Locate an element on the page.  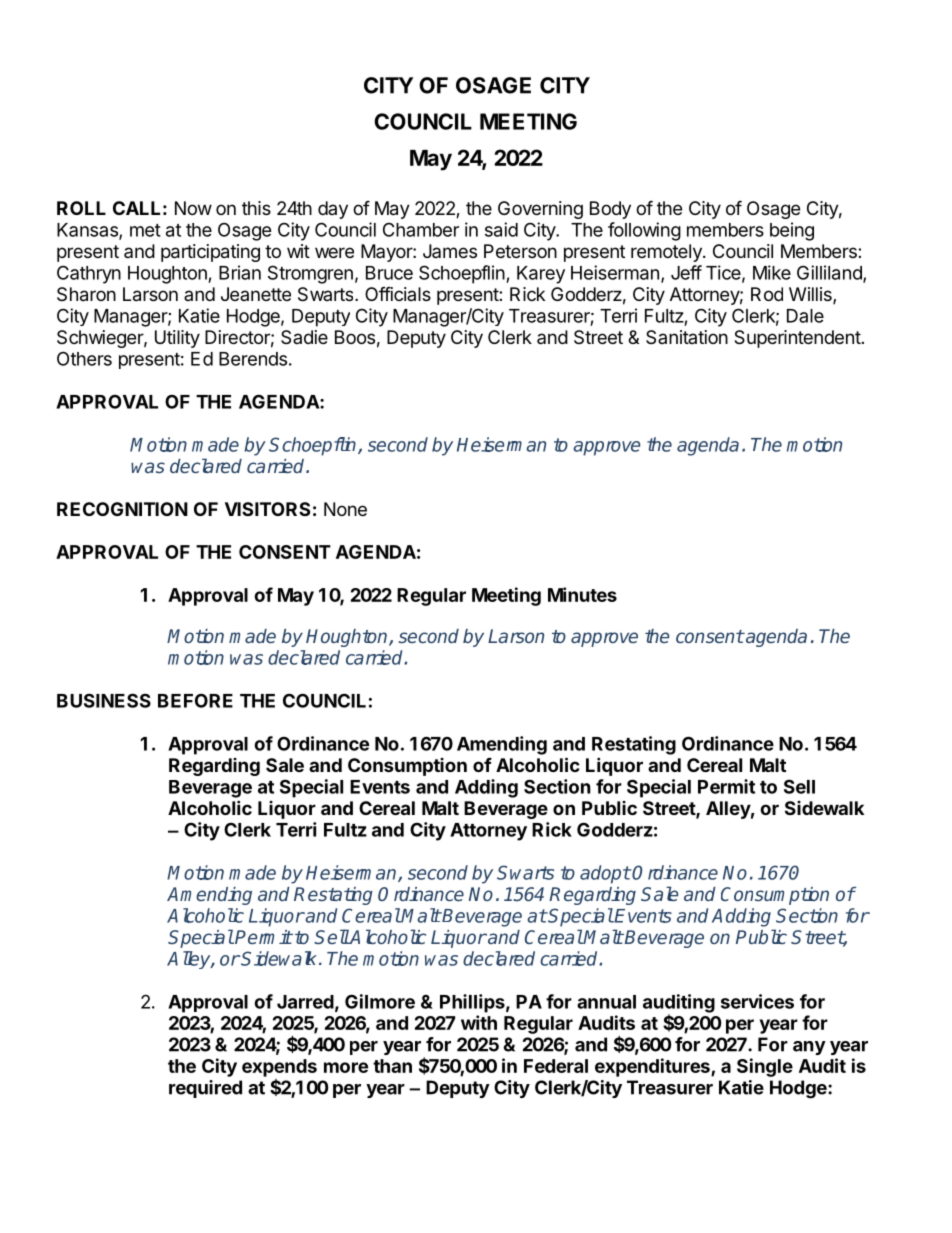
met is located at coordinates (145, 230).
